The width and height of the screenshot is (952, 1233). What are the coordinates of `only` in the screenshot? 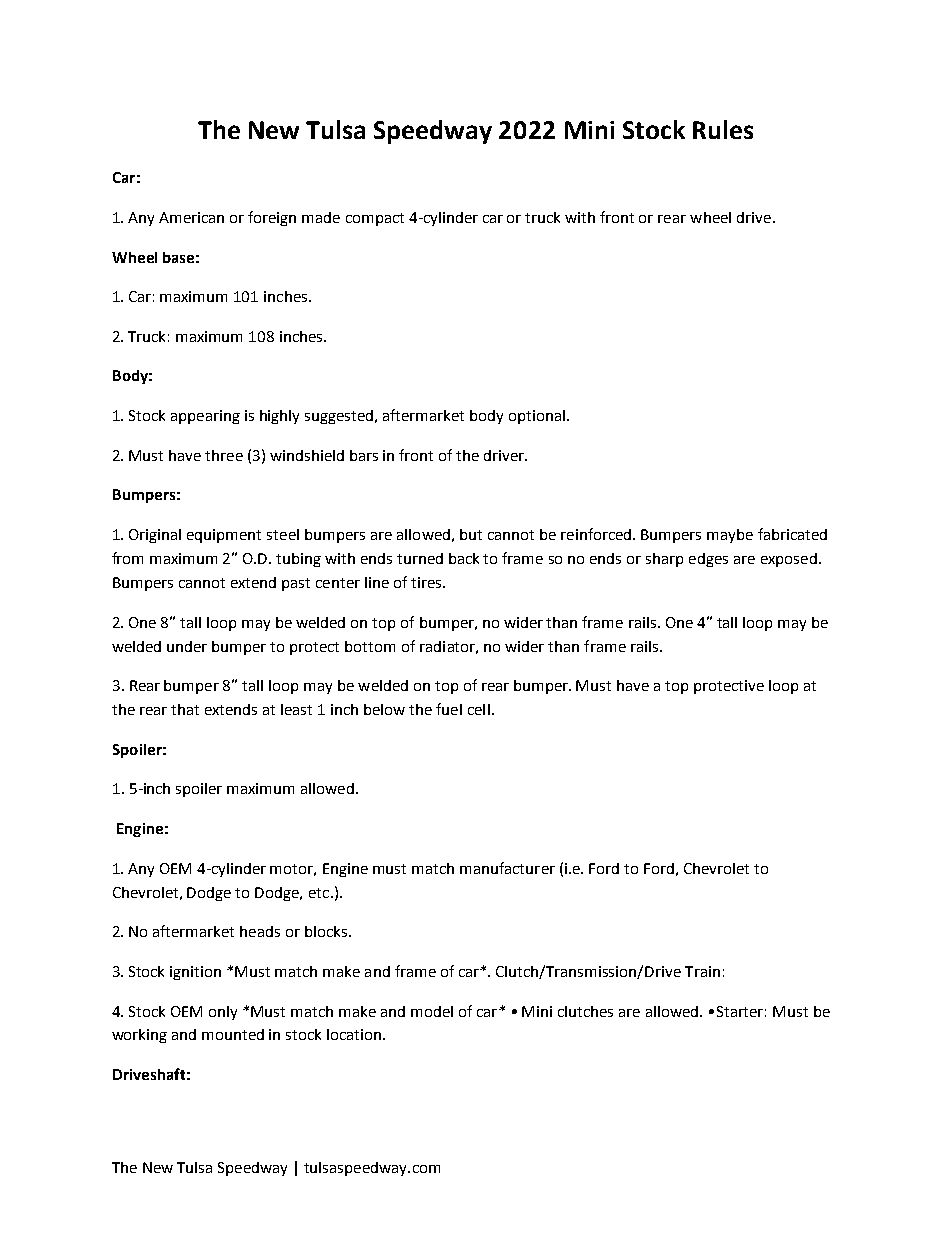 It's located at (223, 1013).
